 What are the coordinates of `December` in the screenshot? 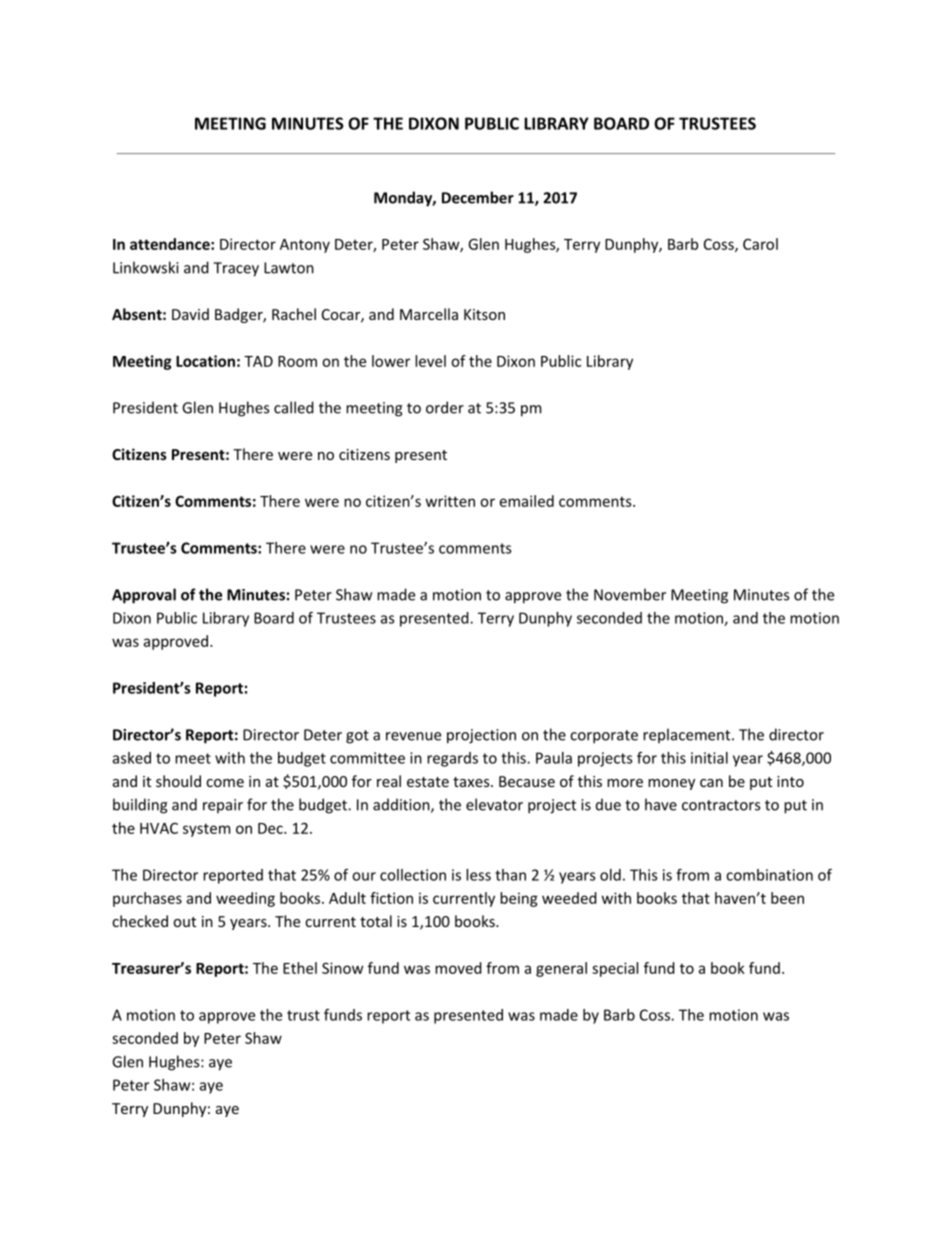 It's located at (478, 197).
